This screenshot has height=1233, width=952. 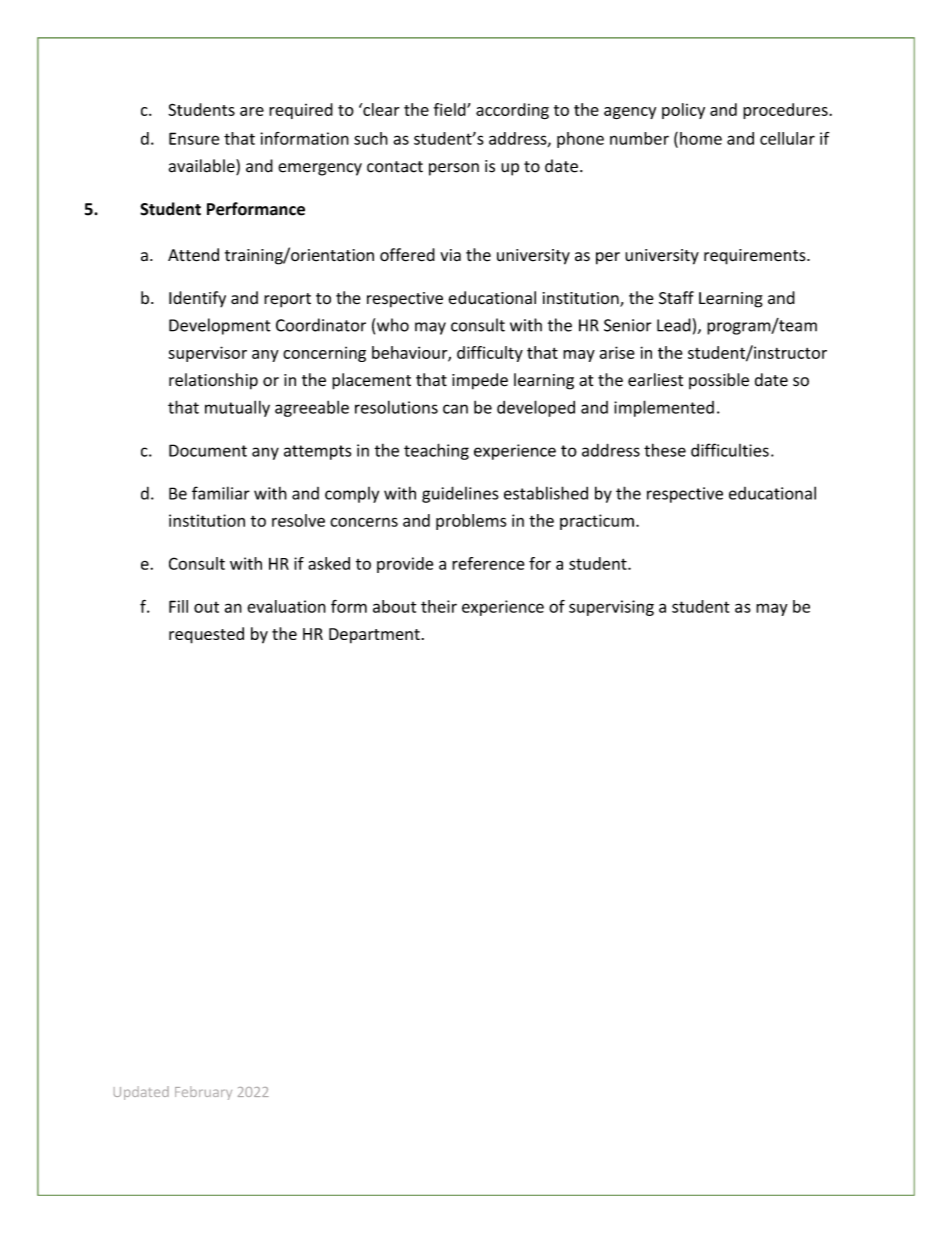 What do you see at coordinates (220, 326) in the screenshot?
I see `Development` at bounding box center [220, 326].
